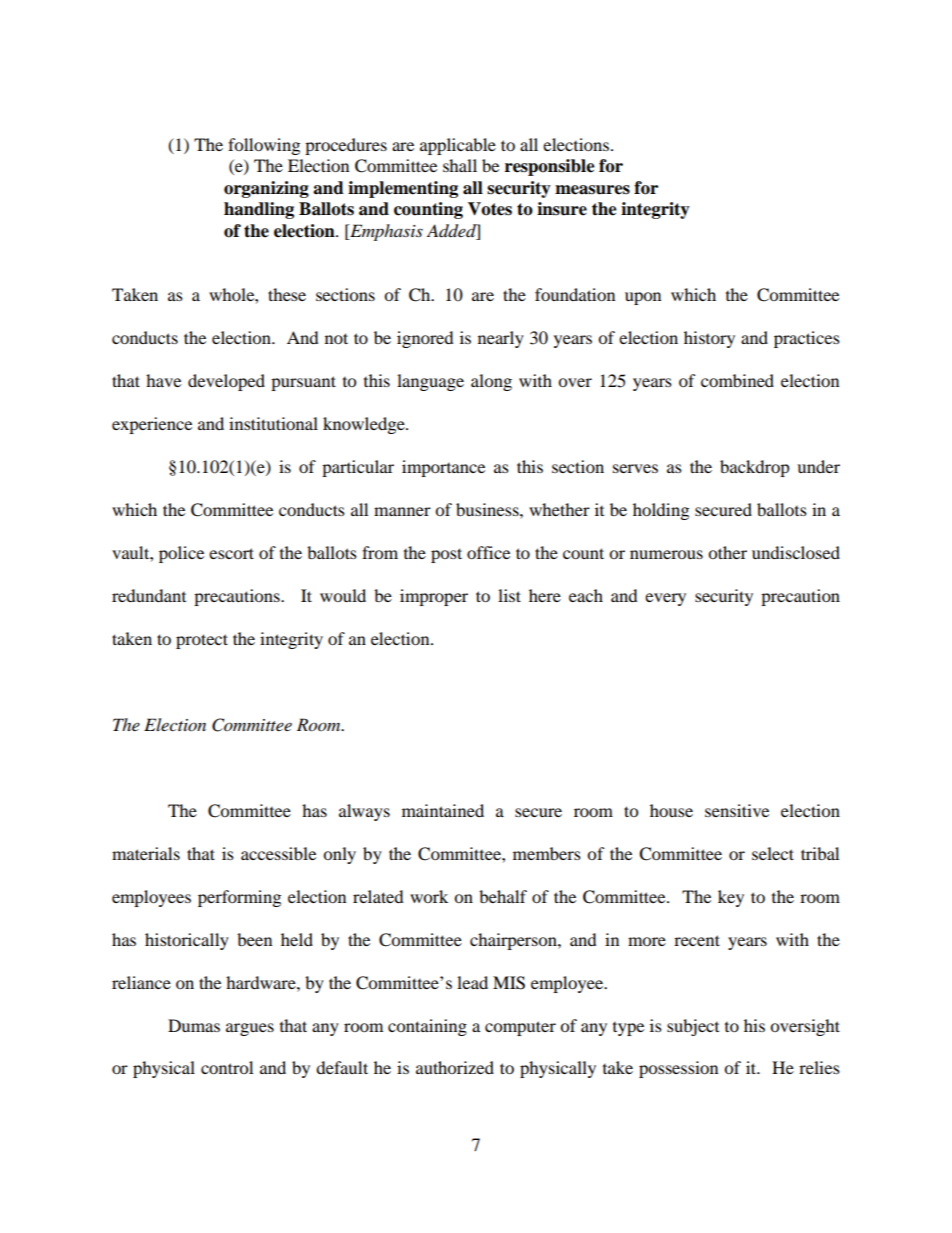 The height and width of the page is (1233, 952). Describe the element at coordinates (250, 1029) in the page. I see `argues` at that location.
